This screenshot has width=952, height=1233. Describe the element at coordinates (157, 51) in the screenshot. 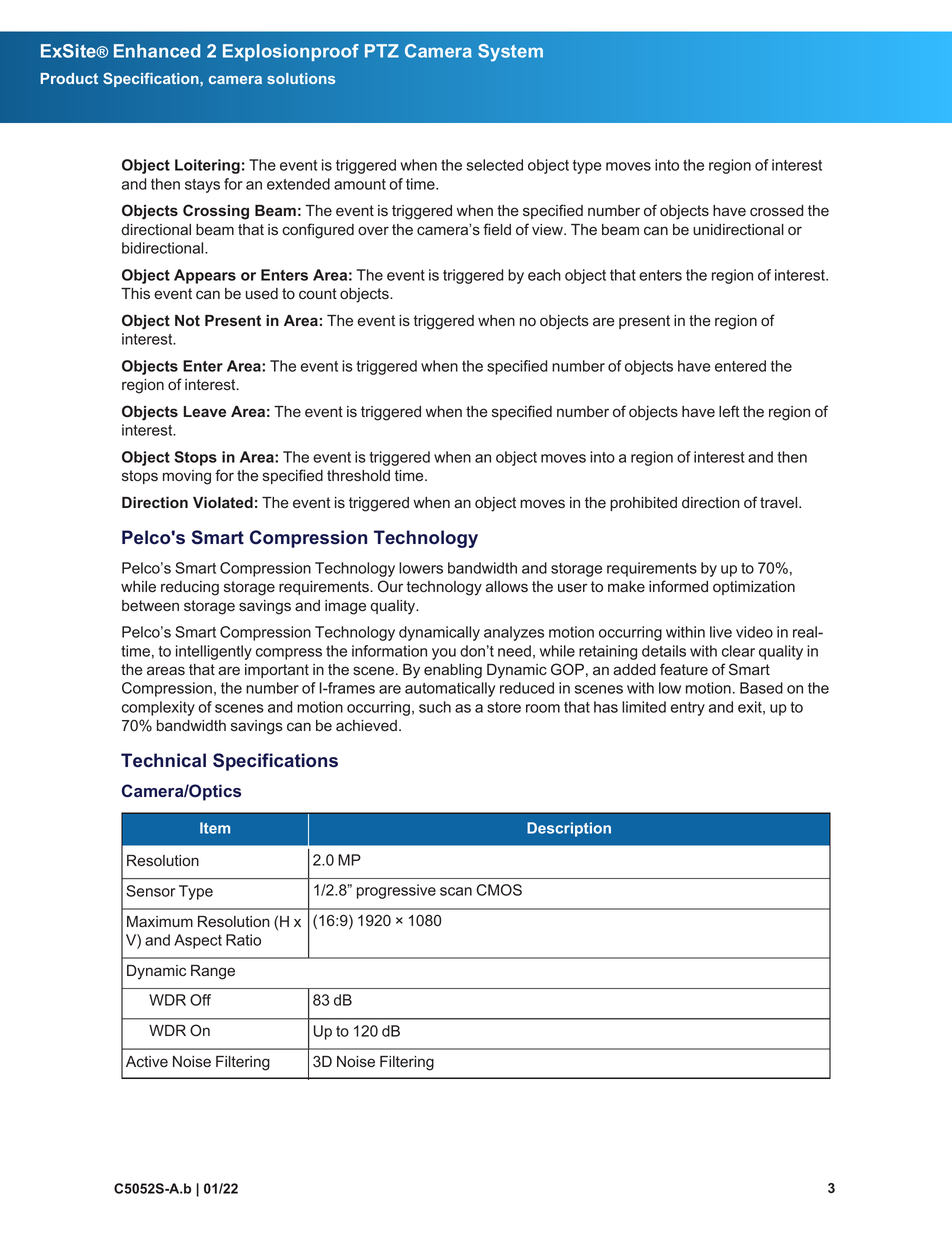

I see `Enhanced` at that location.
